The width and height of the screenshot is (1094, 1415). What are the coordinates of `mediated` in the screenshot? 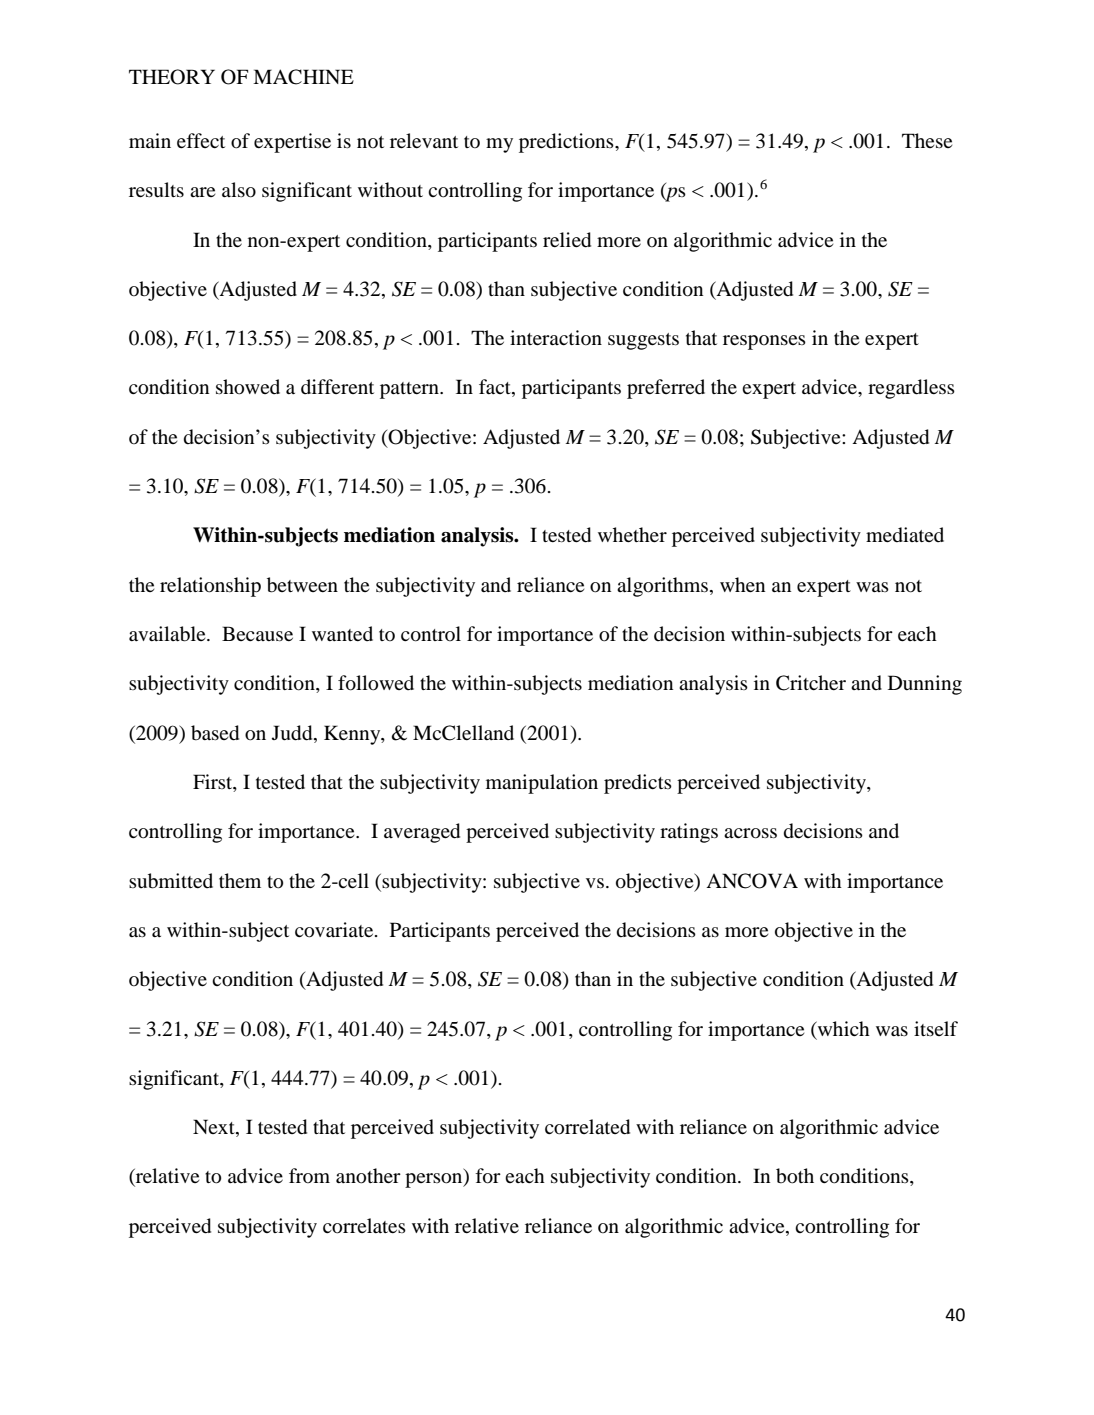 It's located at (905, 535).
